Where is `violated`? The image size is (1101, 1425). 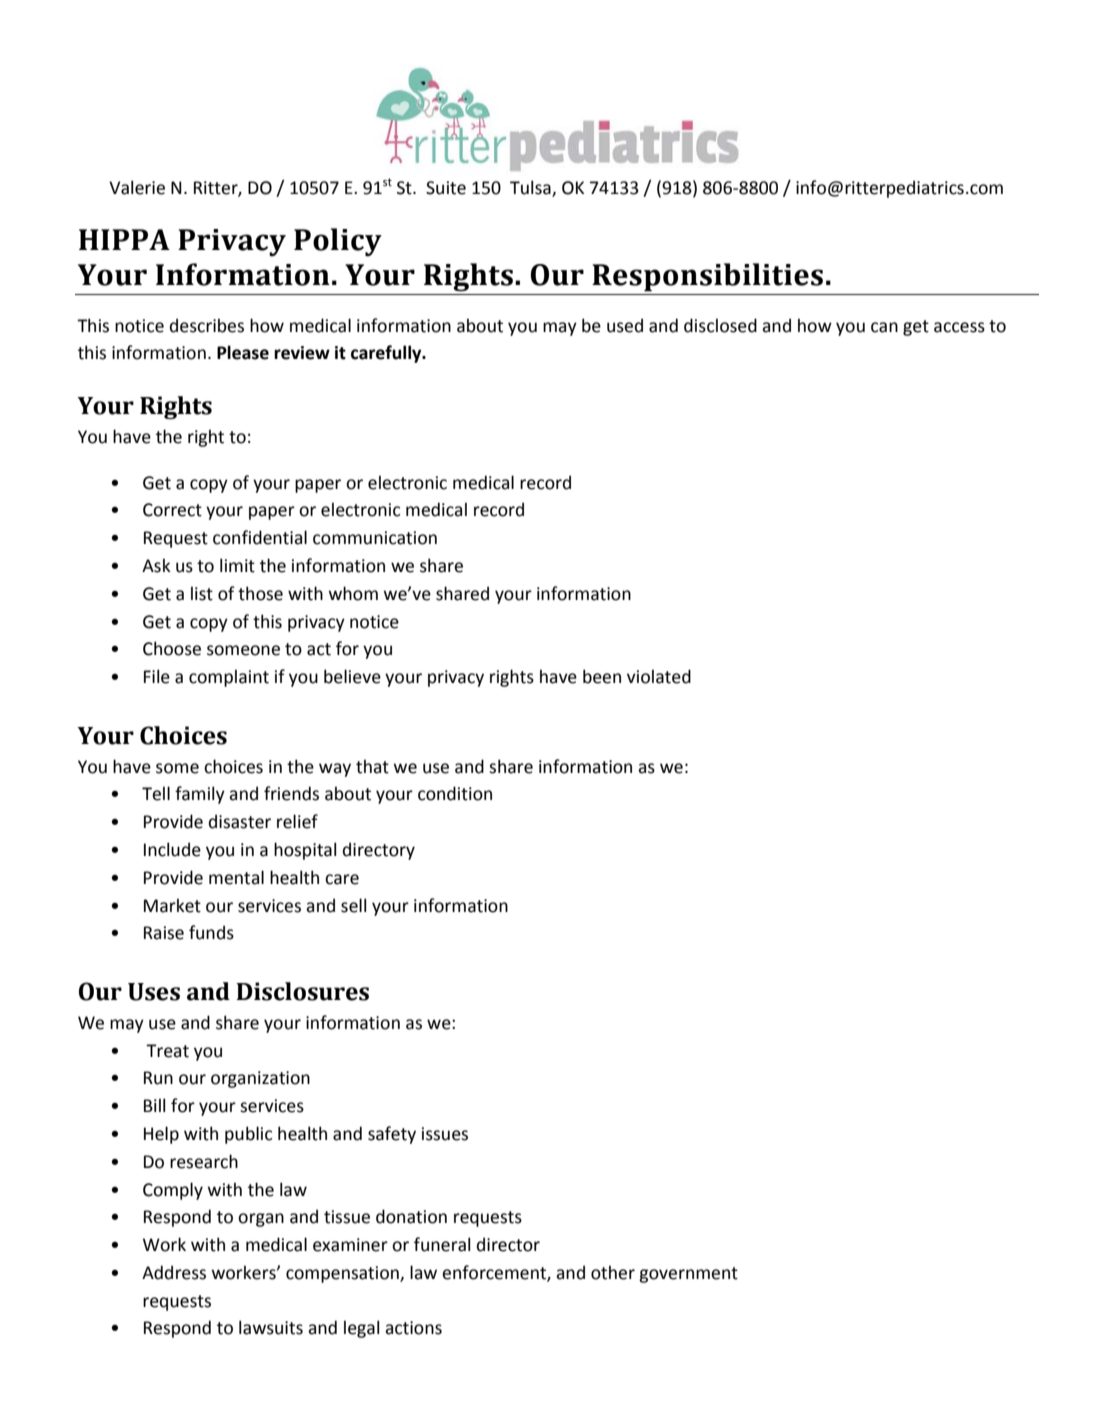 violated is located at coordinates (659, 676).
